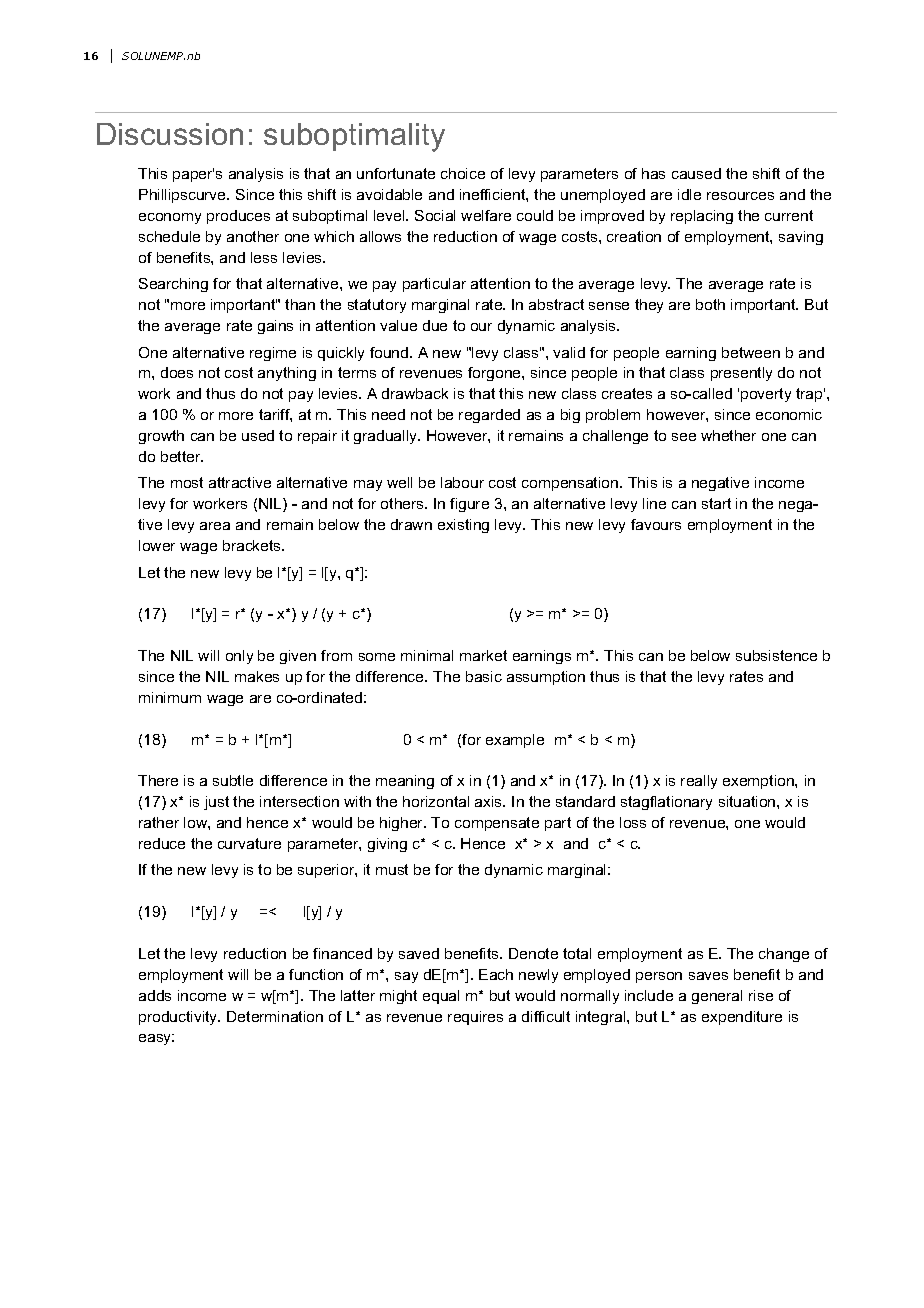  Describe the element at coordinates (275, 1016) in the screenshot. I see `Determination` at that location.
